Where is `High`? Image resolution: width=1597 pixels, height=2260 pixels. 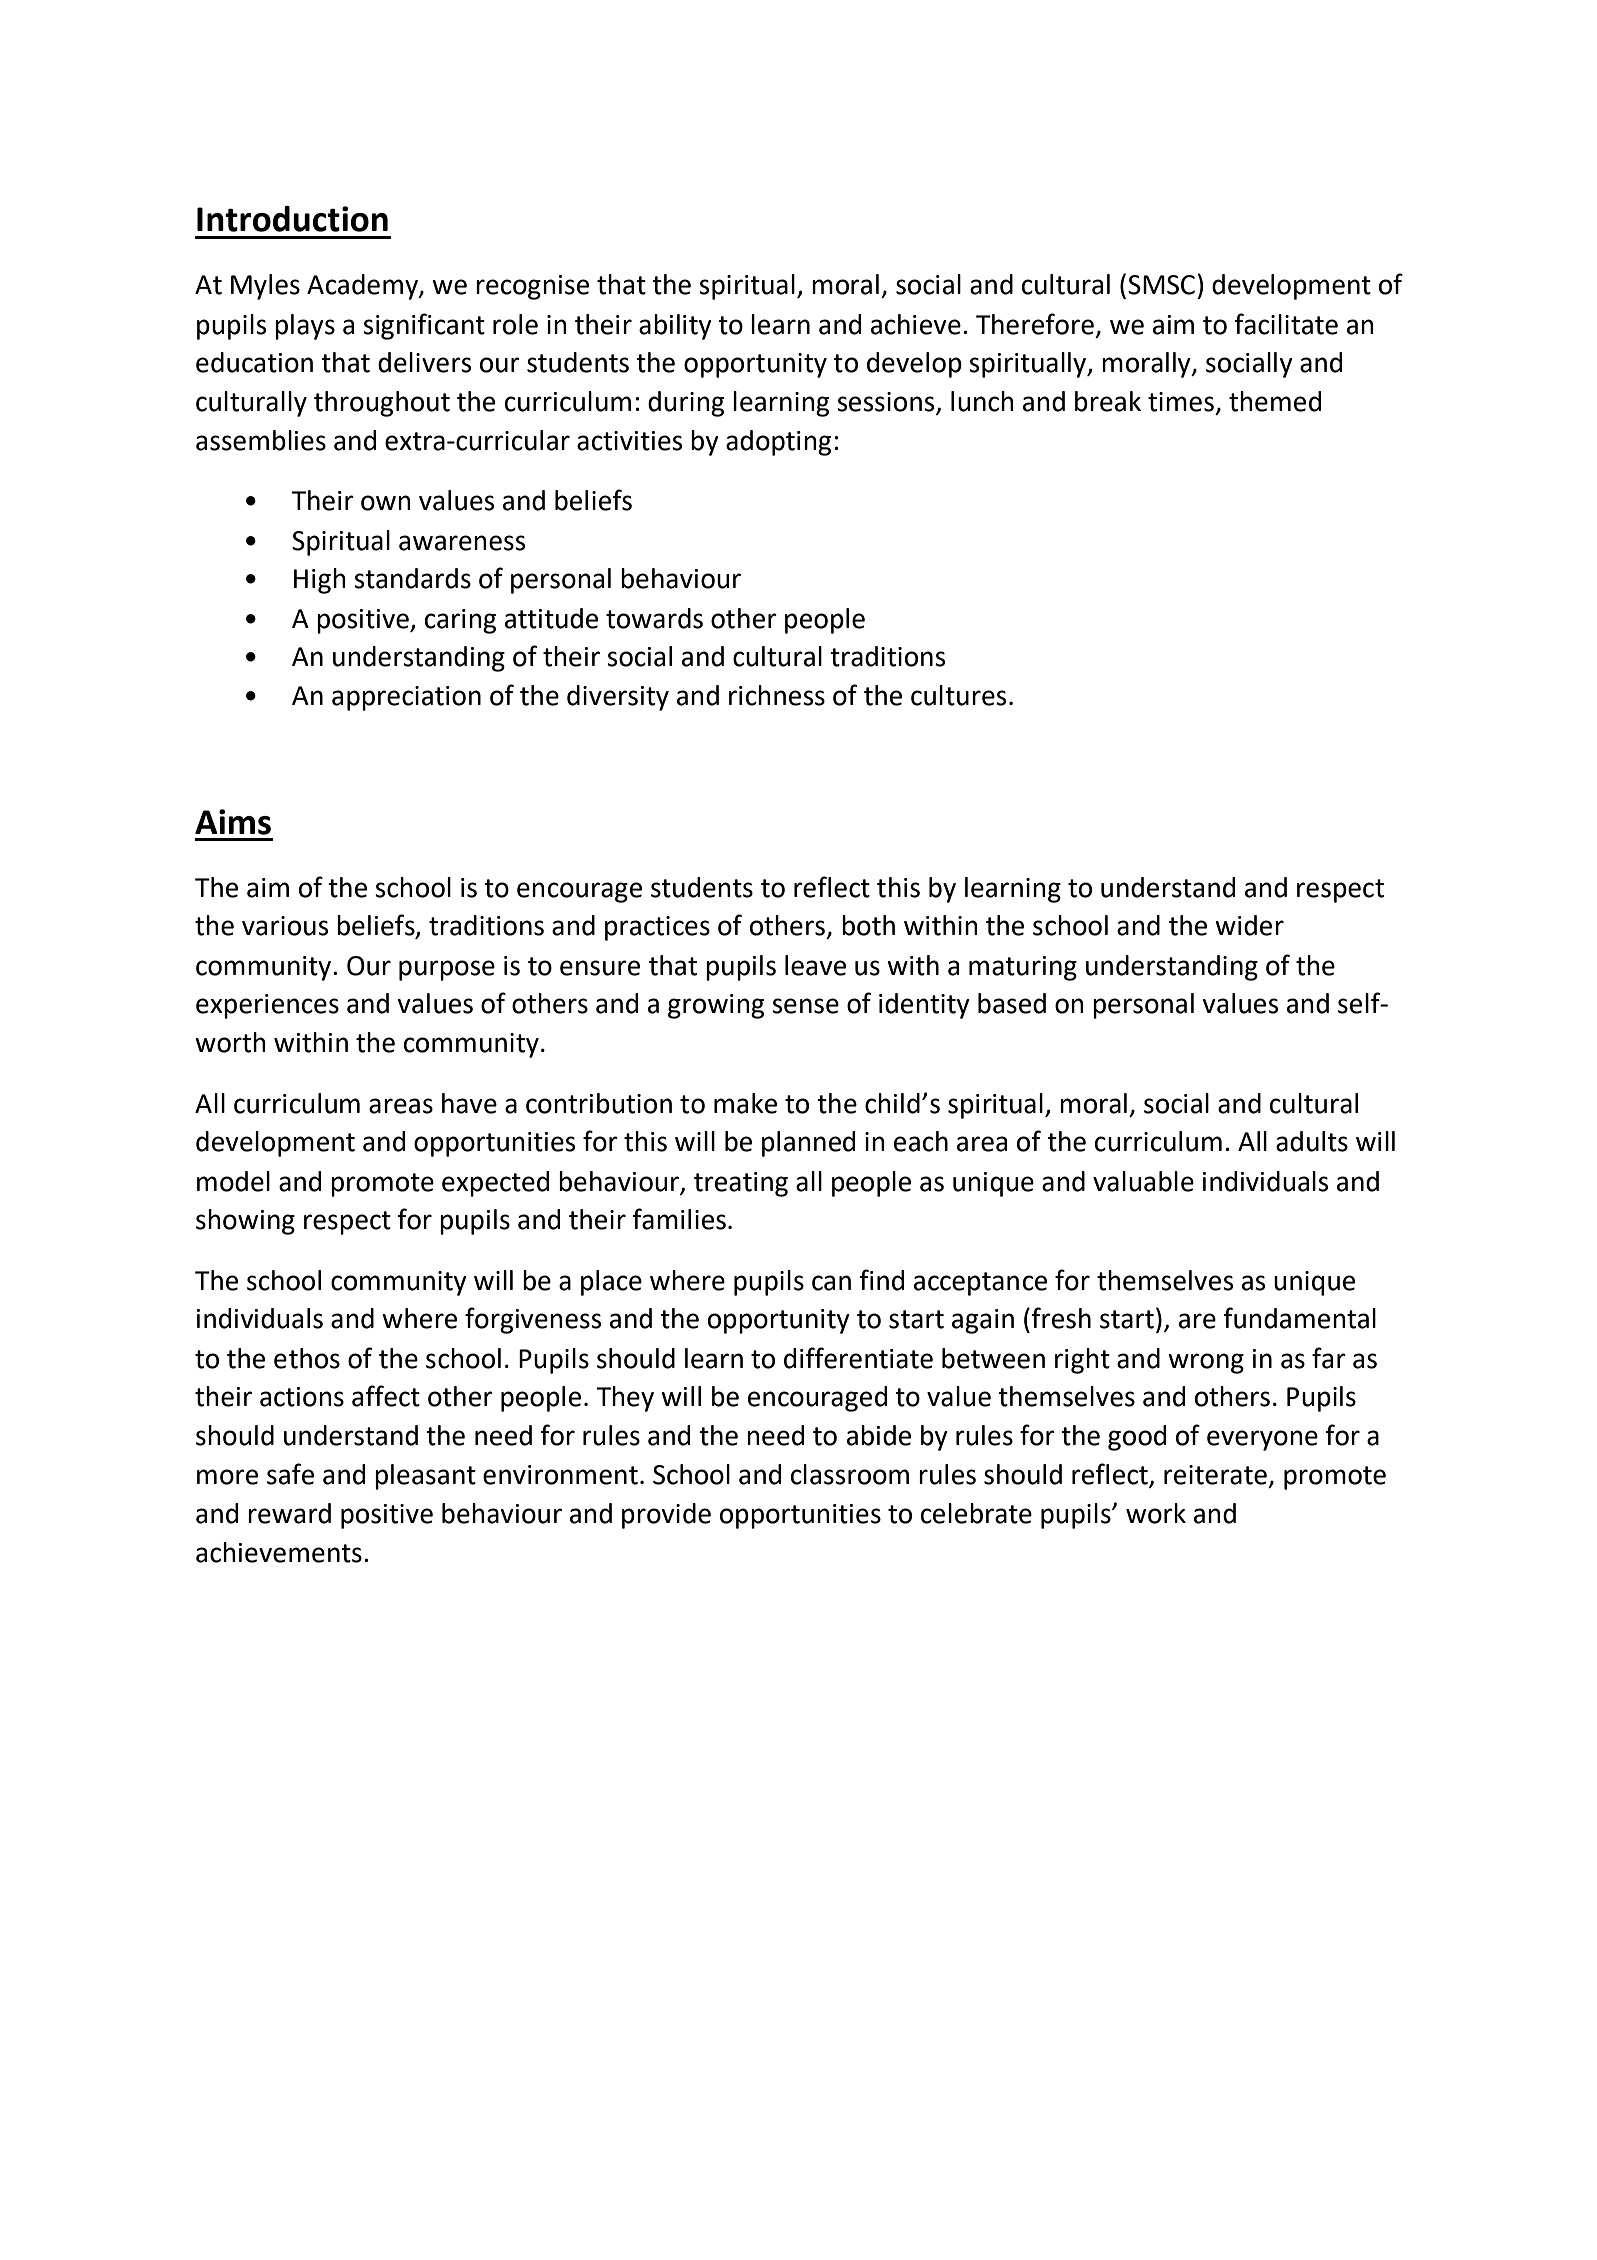
High is located at coordinates (320, 581).
